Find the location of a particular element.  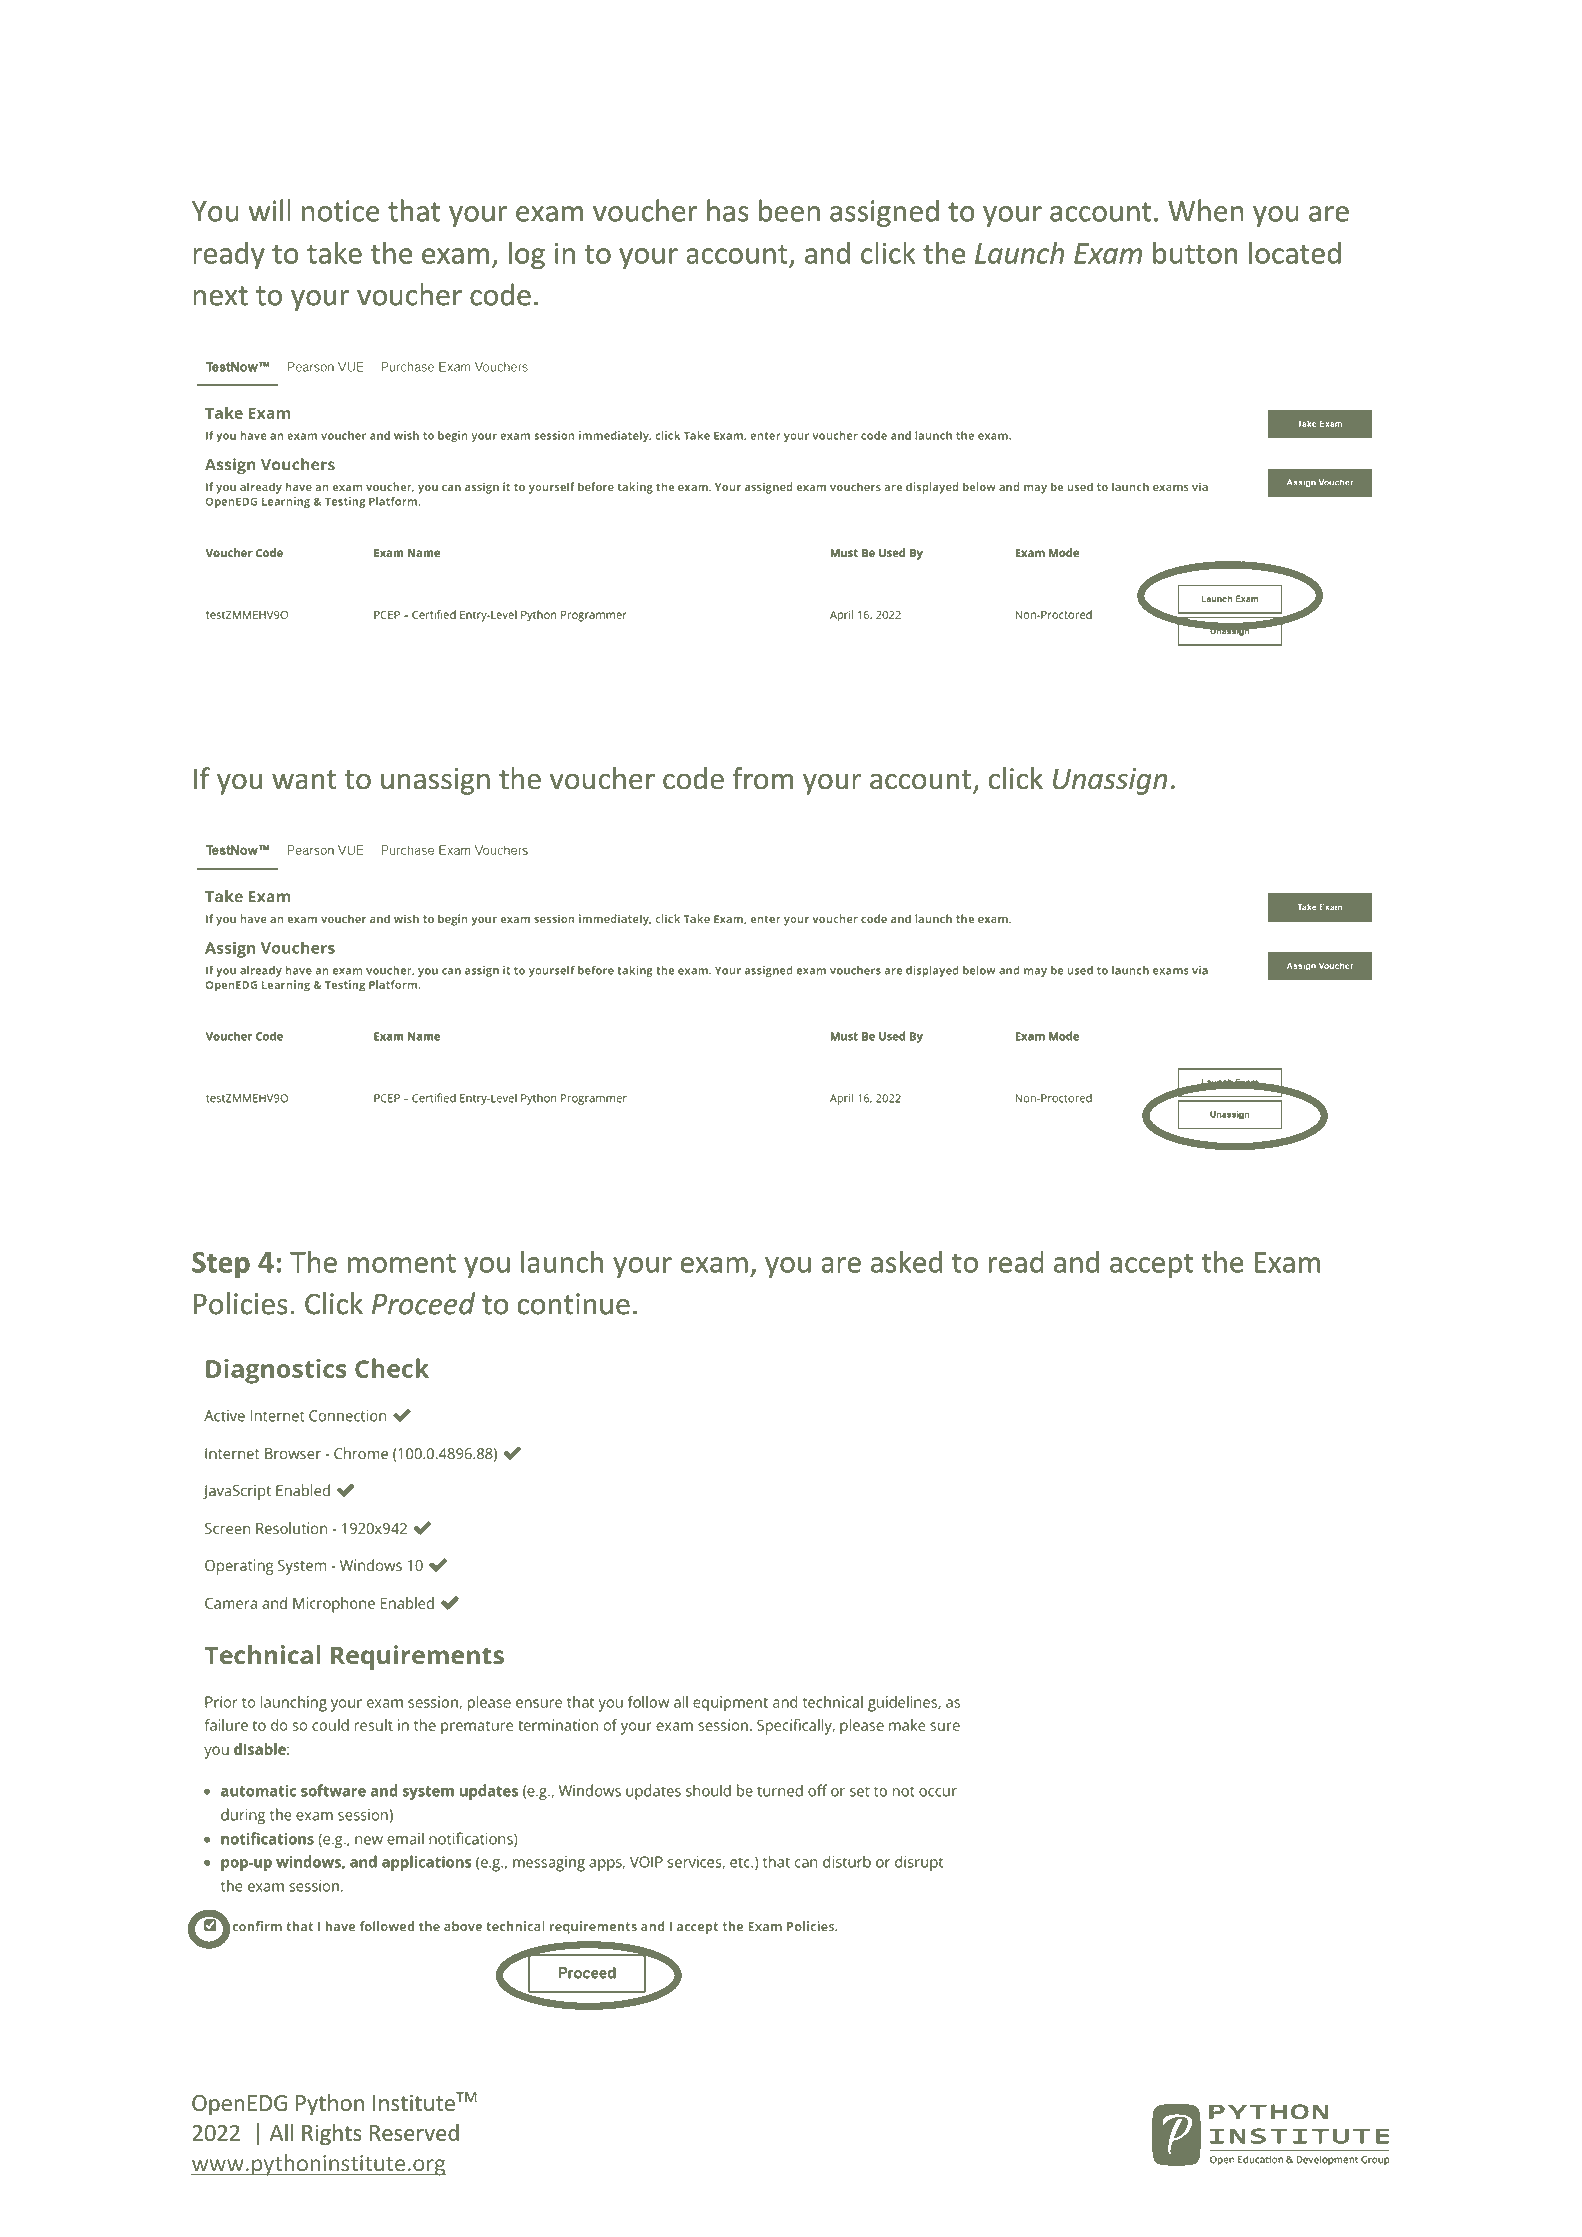

has is located at coordinates (728, 210).
